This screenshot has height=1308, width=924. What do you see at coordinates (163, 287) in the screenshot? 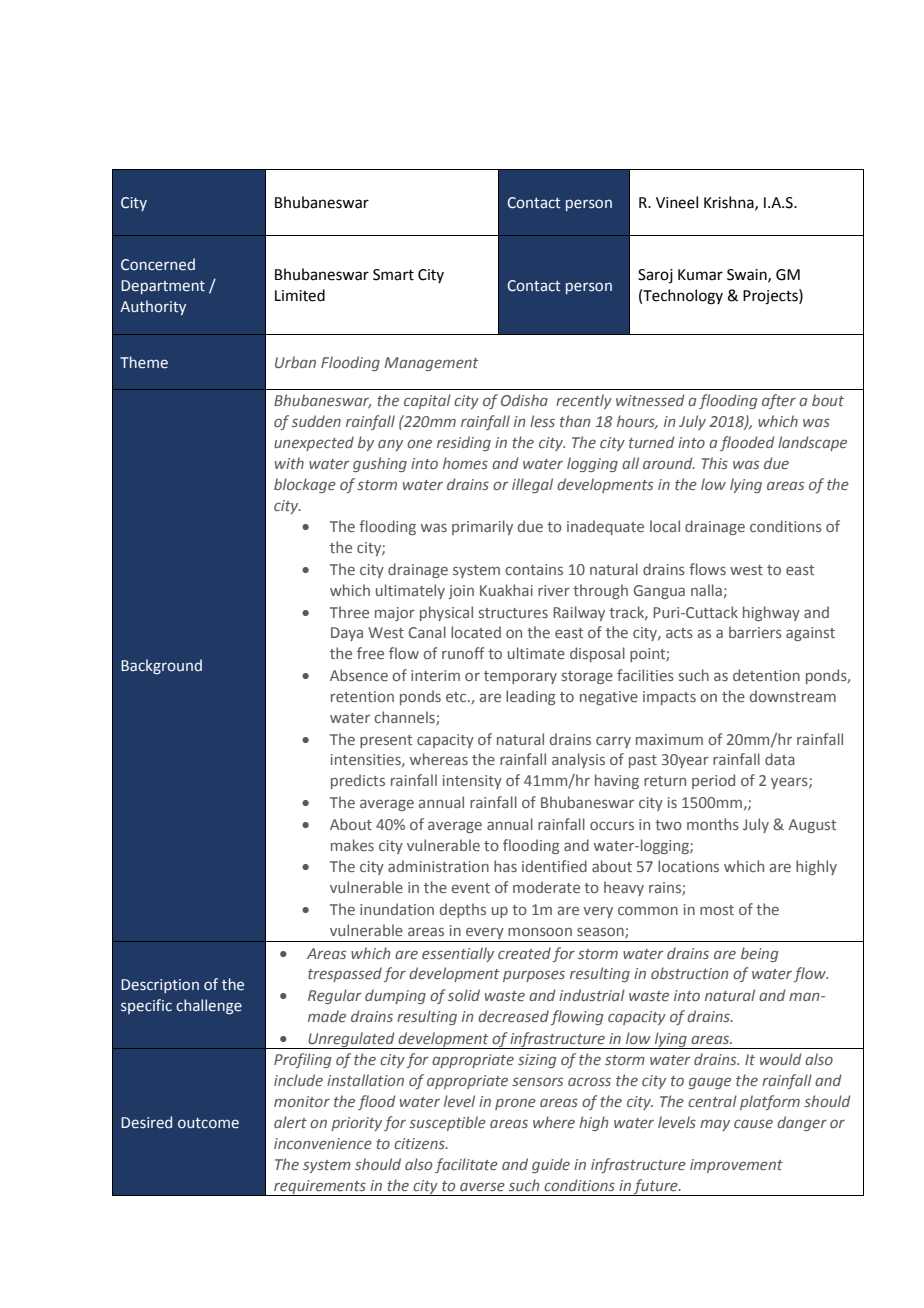
I see `Department` at bounding box center [163, 287].
